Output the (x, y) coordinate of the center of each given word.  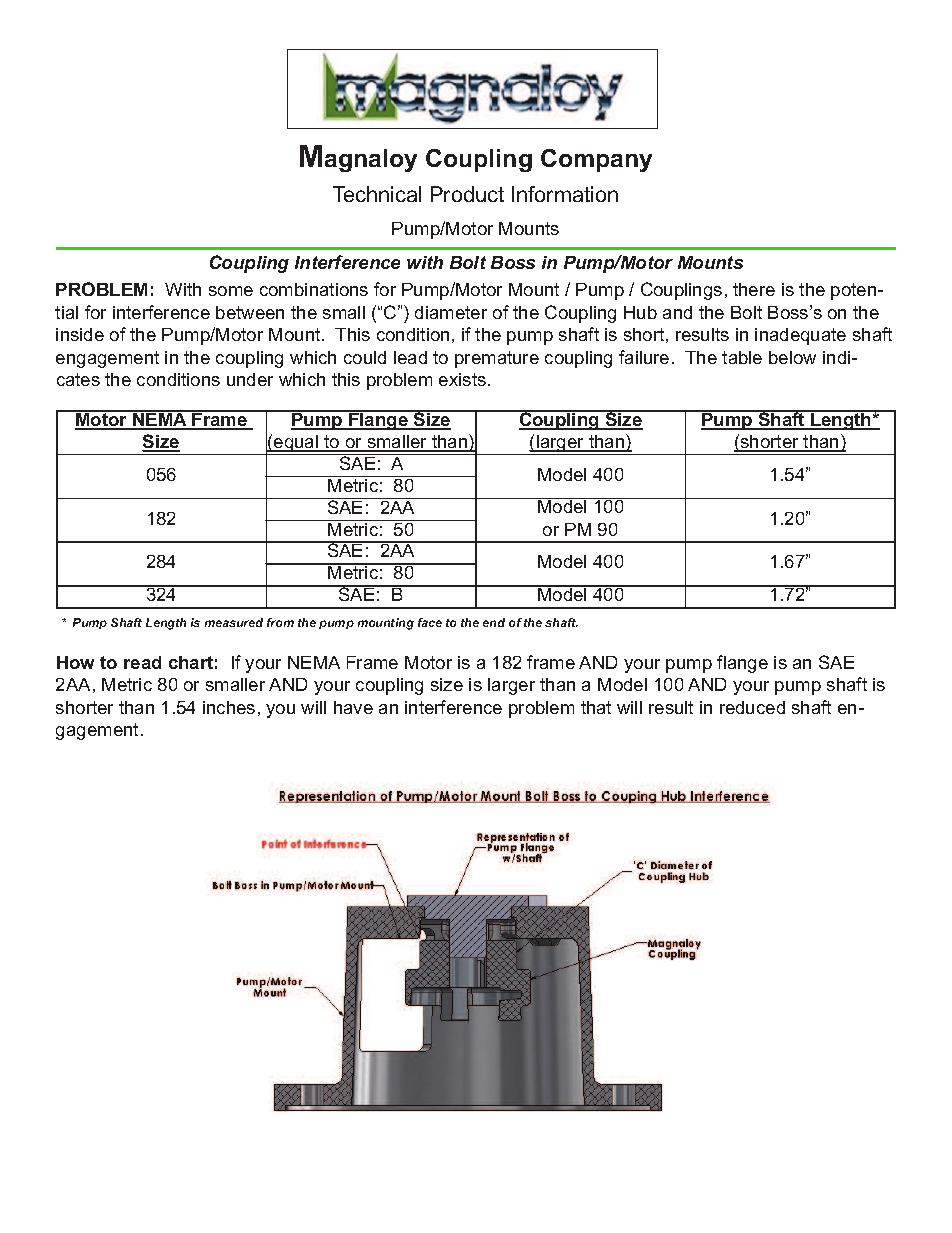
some (231, 291)
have (353, 707)
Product (467, 194)
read (142, 662)
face (430, 622)
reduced (752, 707)
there (754, 289)
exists (462, 379)
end (494, 622)
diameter (451, 312)
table (742, 357)
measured (234, 622)
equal (296, 445)
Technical (377, 194)
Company (596, 160)
